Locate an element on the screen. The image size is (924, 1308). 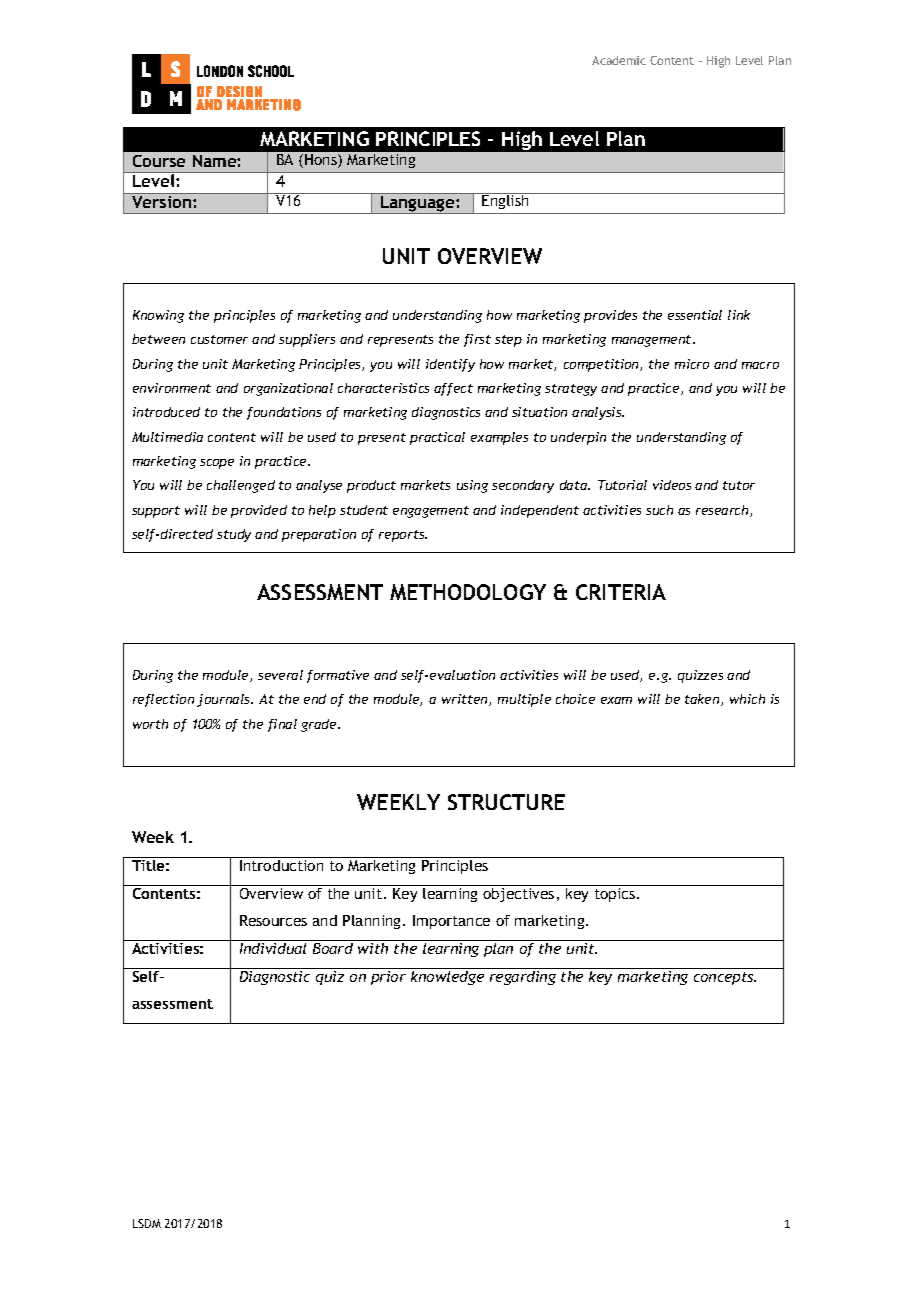
Individual is located at coordinates (273, 948).
